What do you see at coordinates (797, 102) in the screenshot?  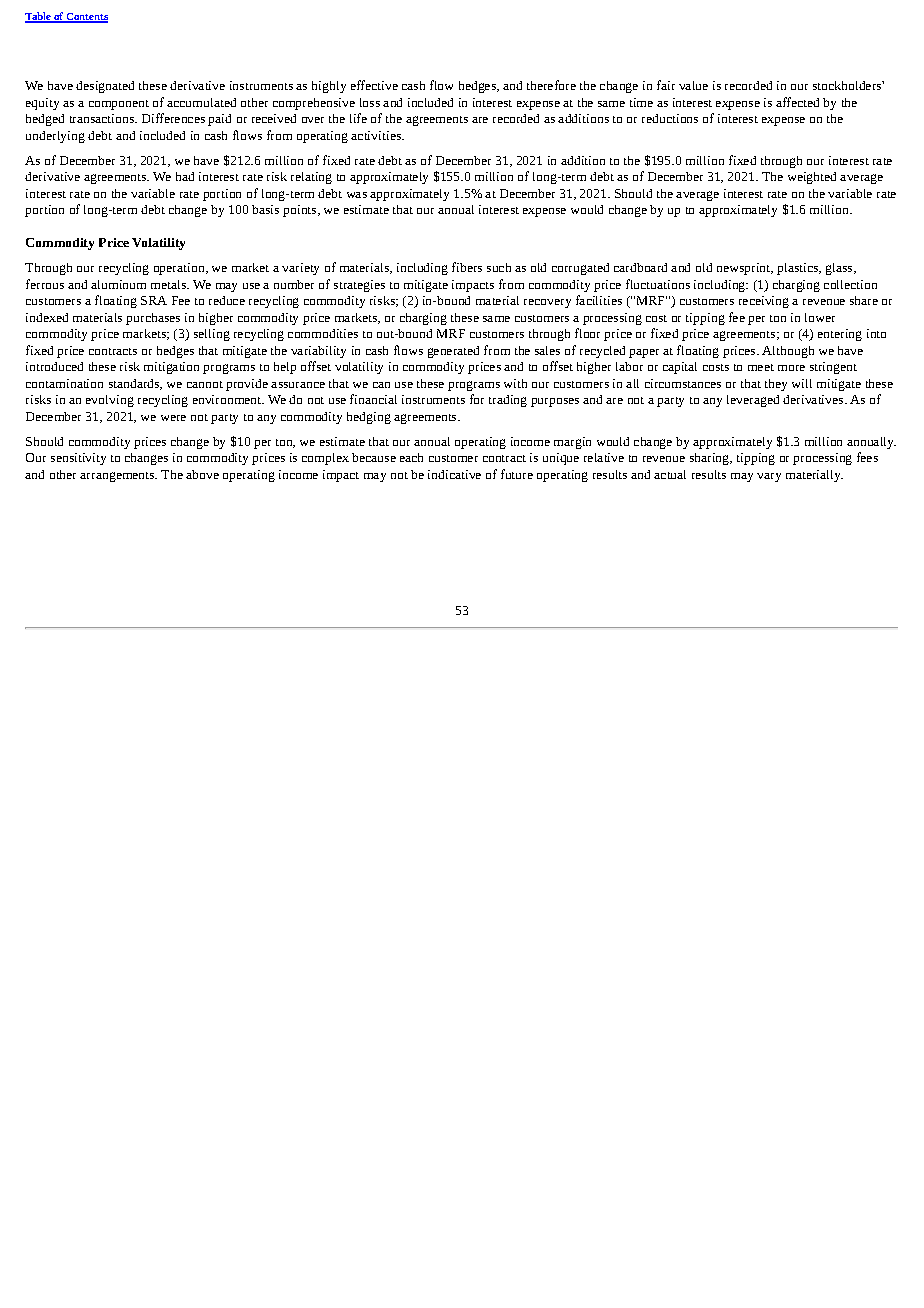 I see `affected` at bounding box center [797, 102].
